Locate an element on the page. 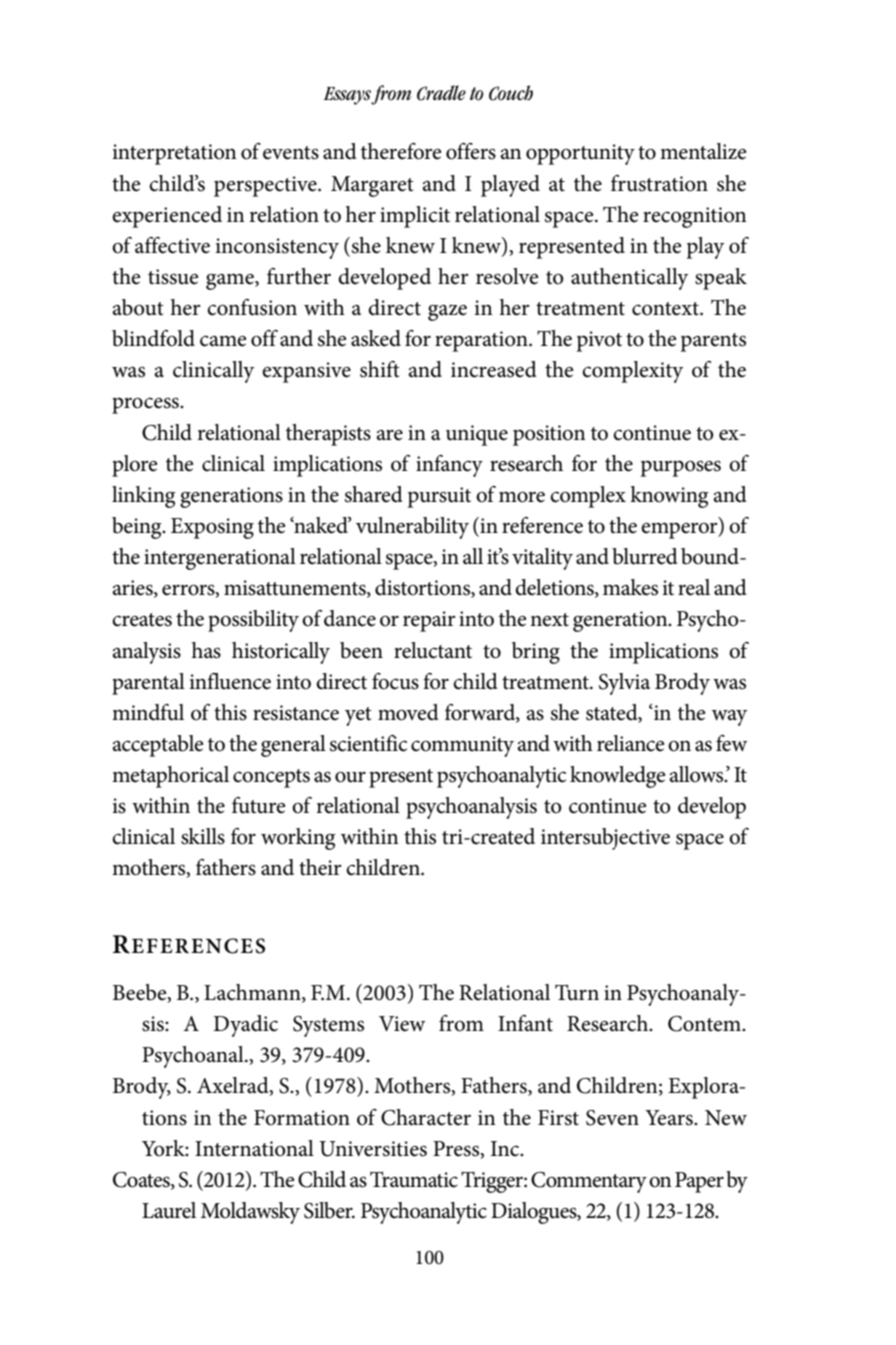  Laurel is located at coordinates (169, 1210).
